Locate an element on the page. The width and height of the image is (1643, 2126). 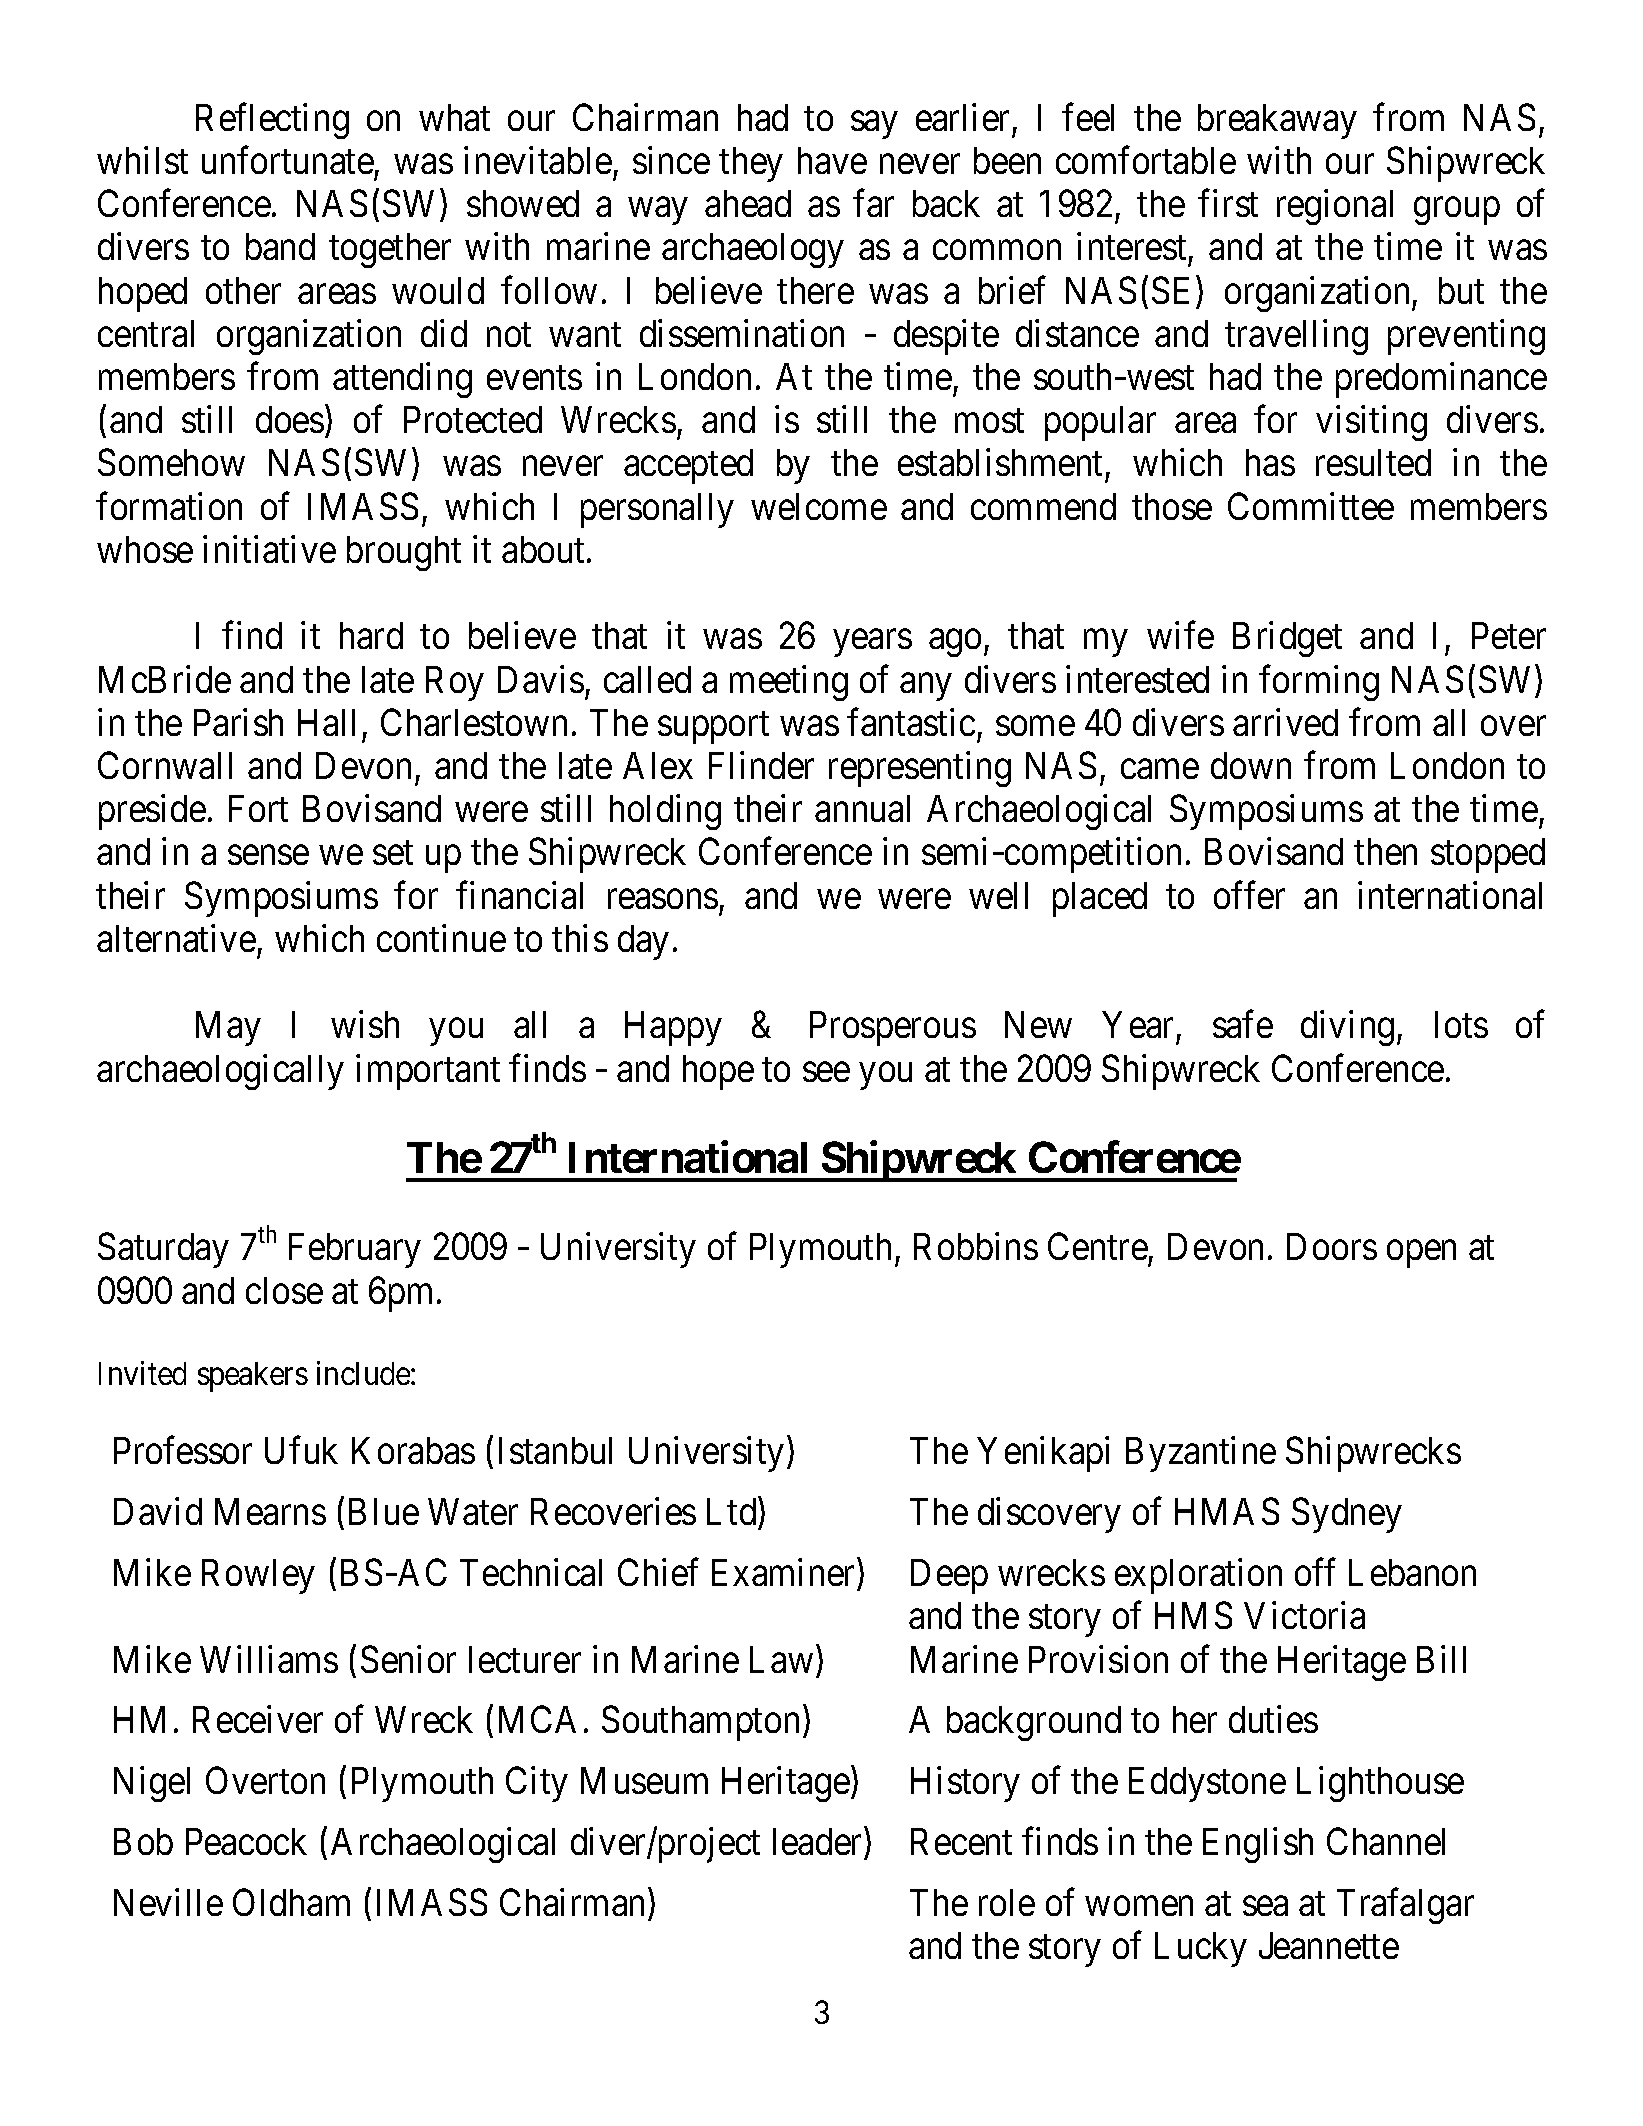
leader is located at coordinates (819, 1843).
